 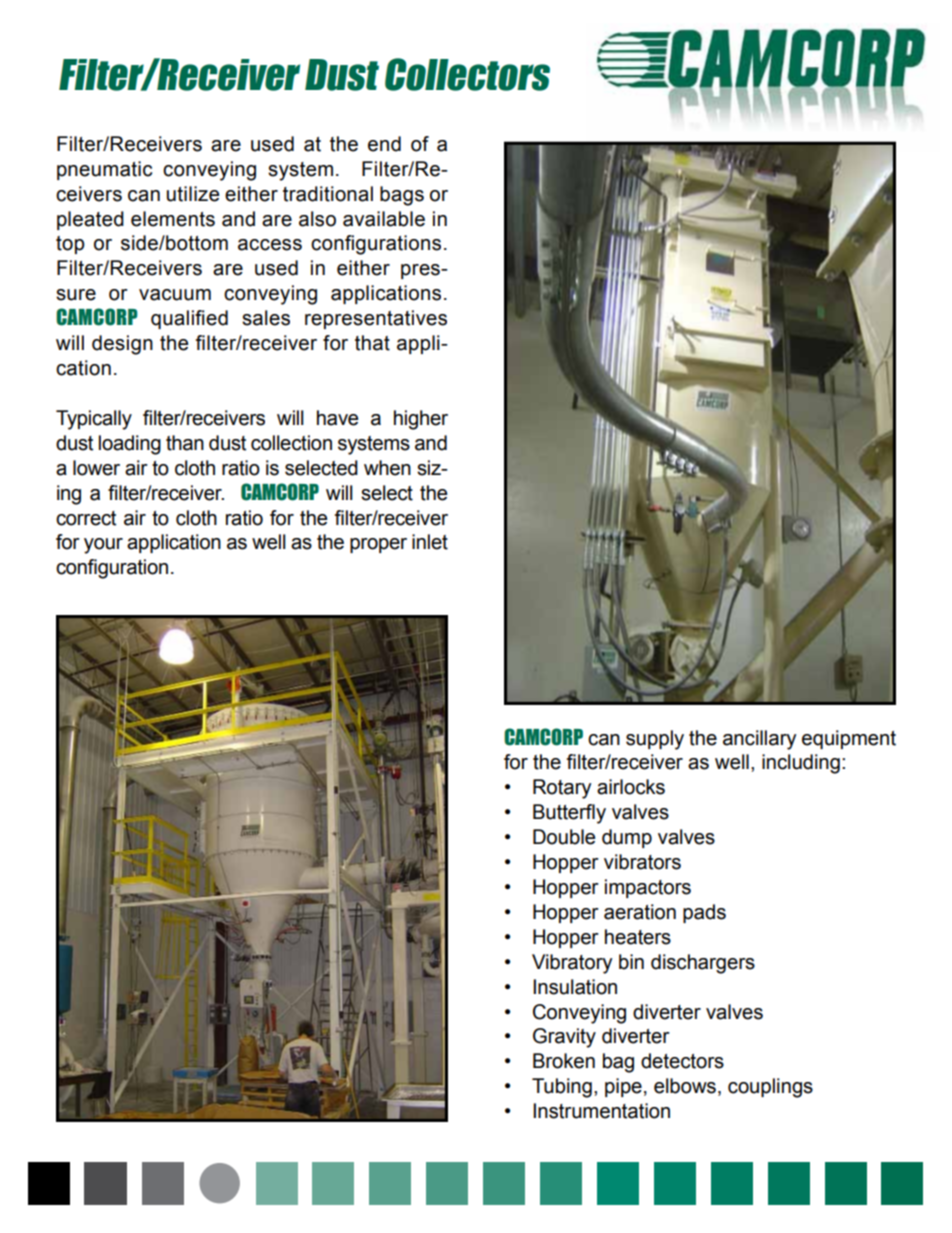 I want to click on inlet, so click(x=430, y=542).
